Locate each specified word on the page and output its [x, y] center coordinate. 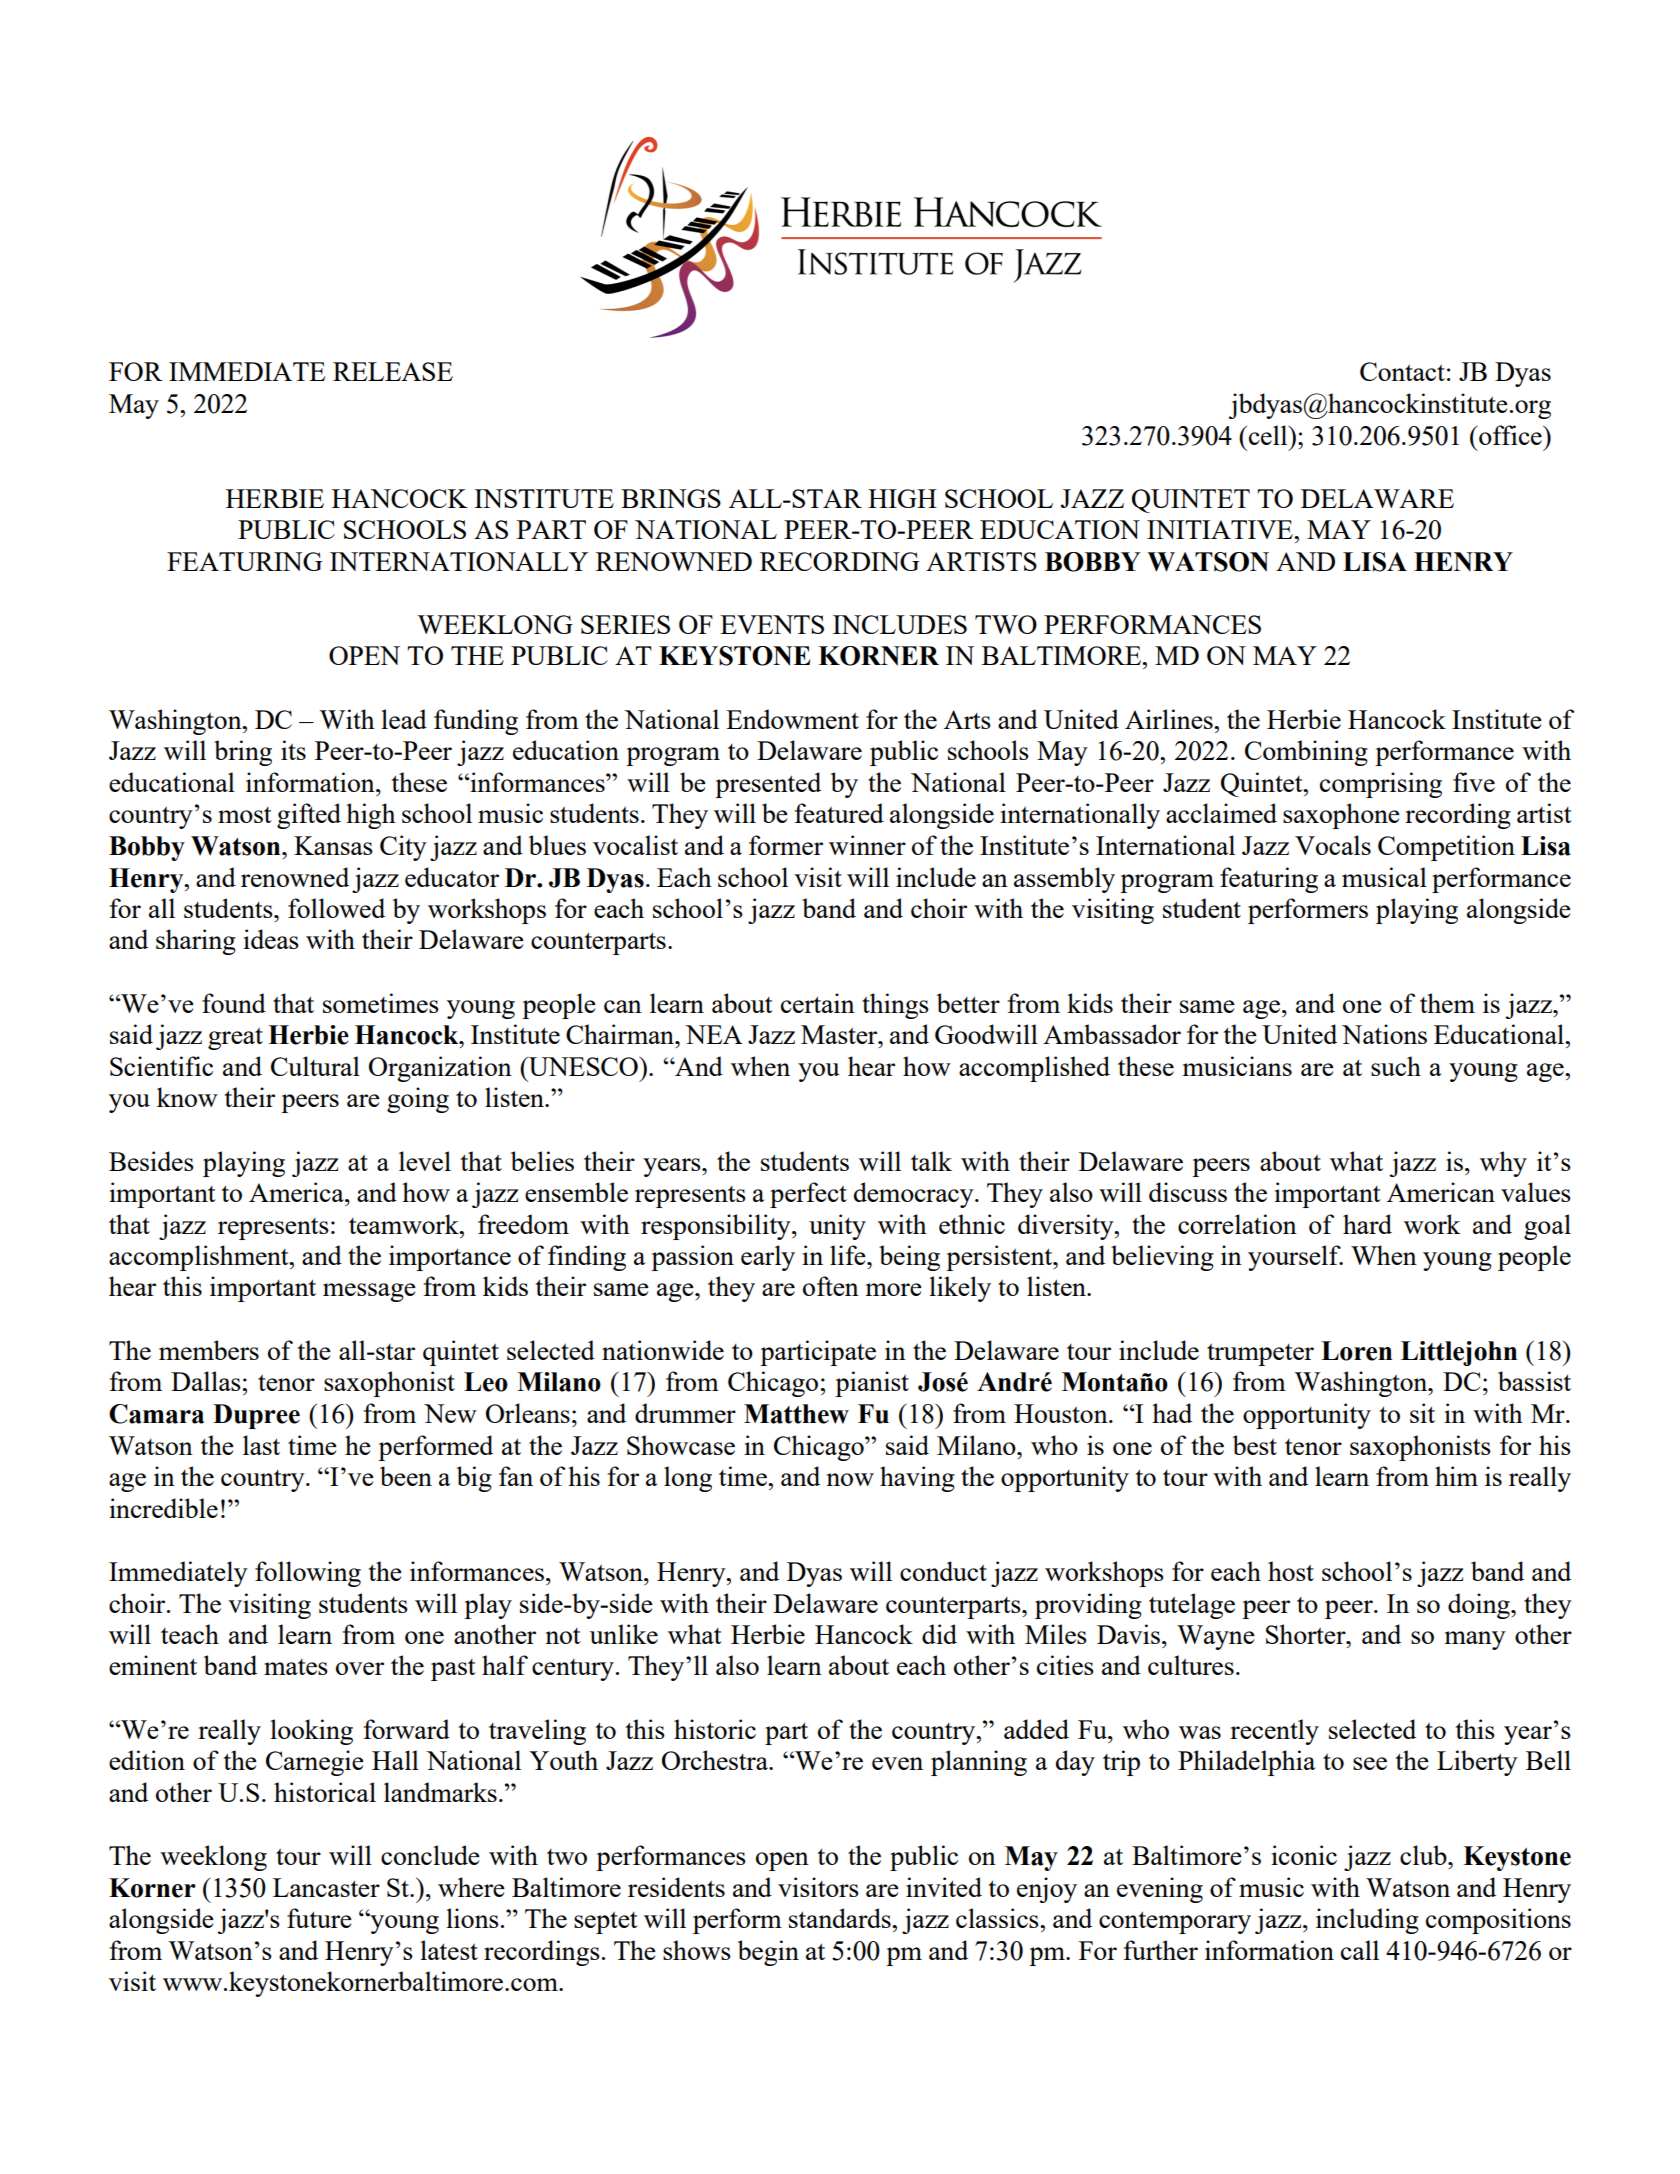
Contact [1402, 371]
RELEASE [393, 371]
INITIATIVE [1221, 529]
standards [841, 1918]
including [1367, 1921]
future [319, 1918]
